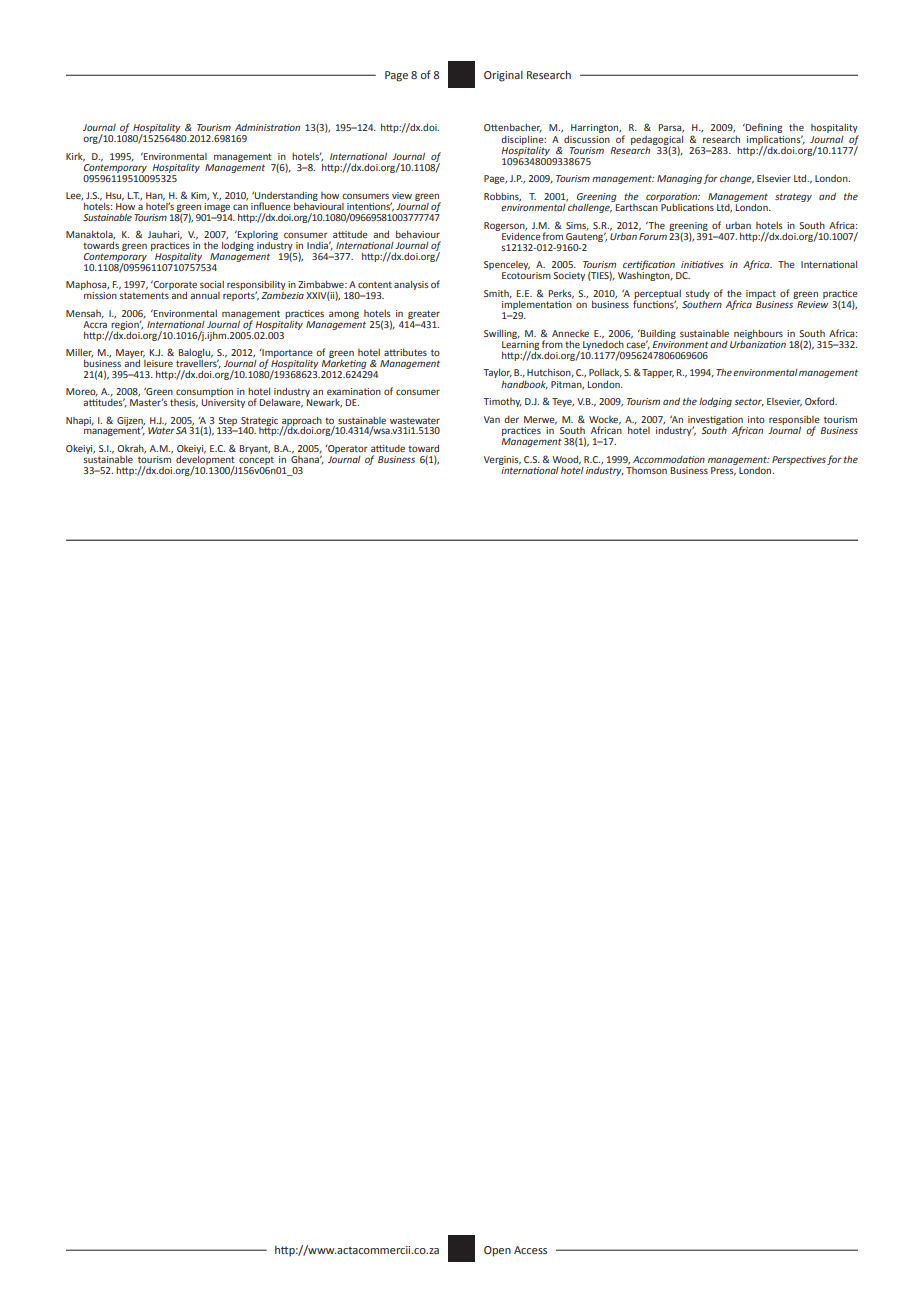 The height and width of the screenshot is (1308, 924). Describe the element at coordinates (497, 374) in the screenshot. I see `Taylor` at that location.
